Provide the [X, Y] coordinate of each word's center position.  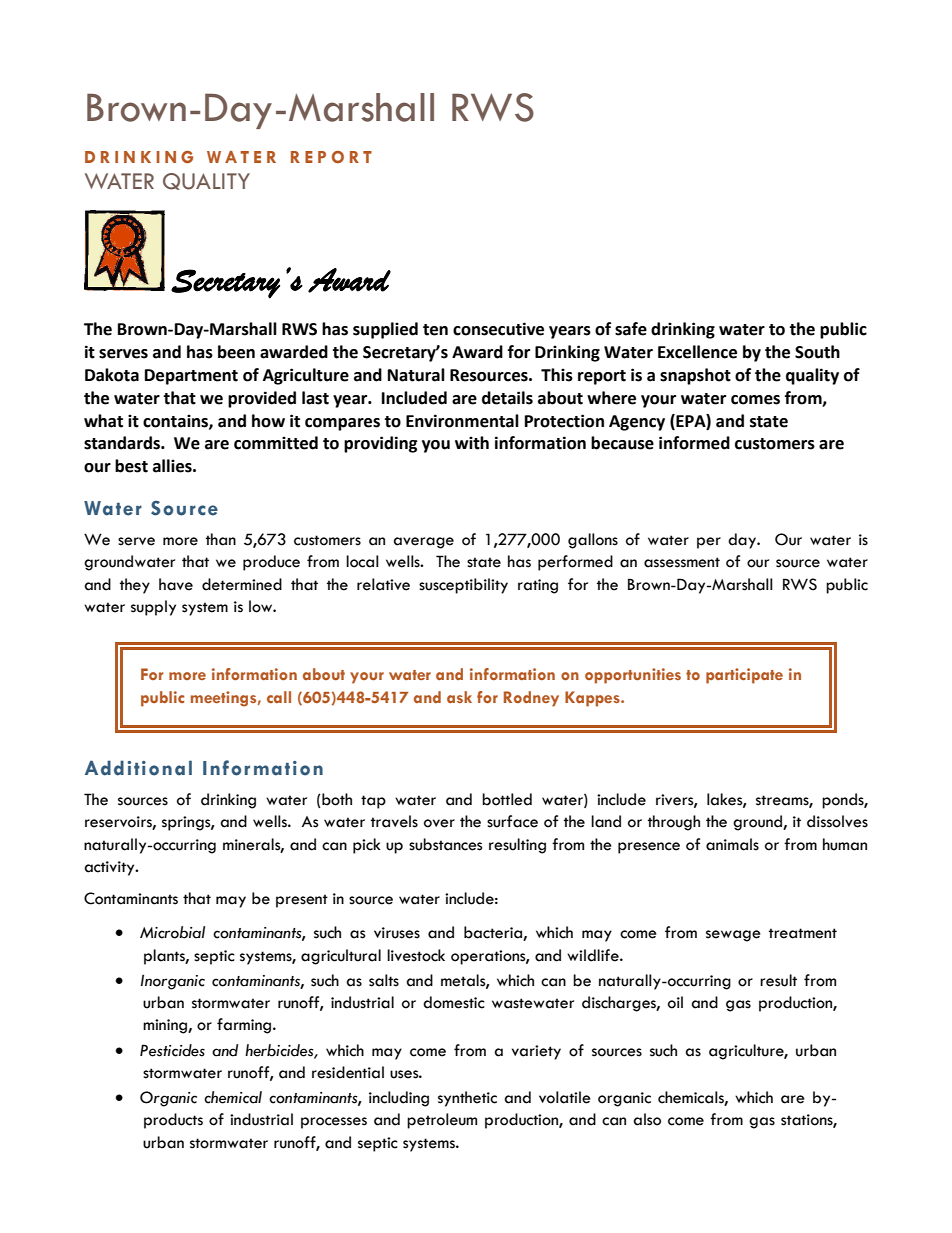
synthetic [467, 1099]
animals [732, 844]
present [302, 901]
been [236, 352]
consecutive [498, 329]
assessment [682, 562]
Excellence [697, 352]
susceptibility [463, 586]
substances [445, 844]
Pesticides [172, 1050]
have [176, 584]
